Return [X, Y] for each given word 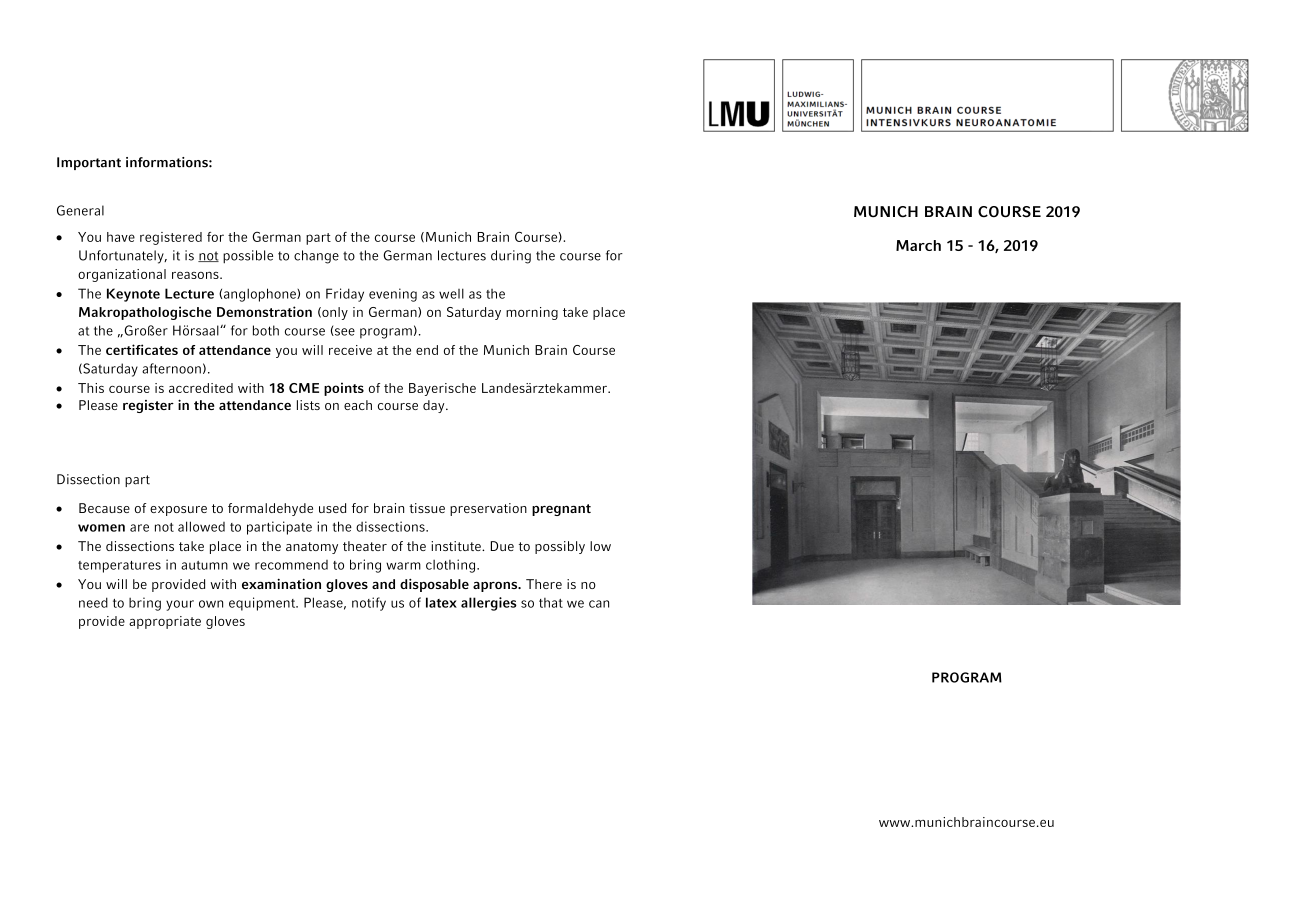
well [451, 293]
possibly [560, 547]
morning [532, 313]
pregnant [561, 510]
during [511, 257]
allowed [201, 526]
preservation [488, 509]
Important [89, 163]
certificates [142, 349]
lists [308, 405]
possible [248, 257]
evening [393, 295]
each [358, 405]
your [180, 605]
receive [350, 350]
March [918, 245]
